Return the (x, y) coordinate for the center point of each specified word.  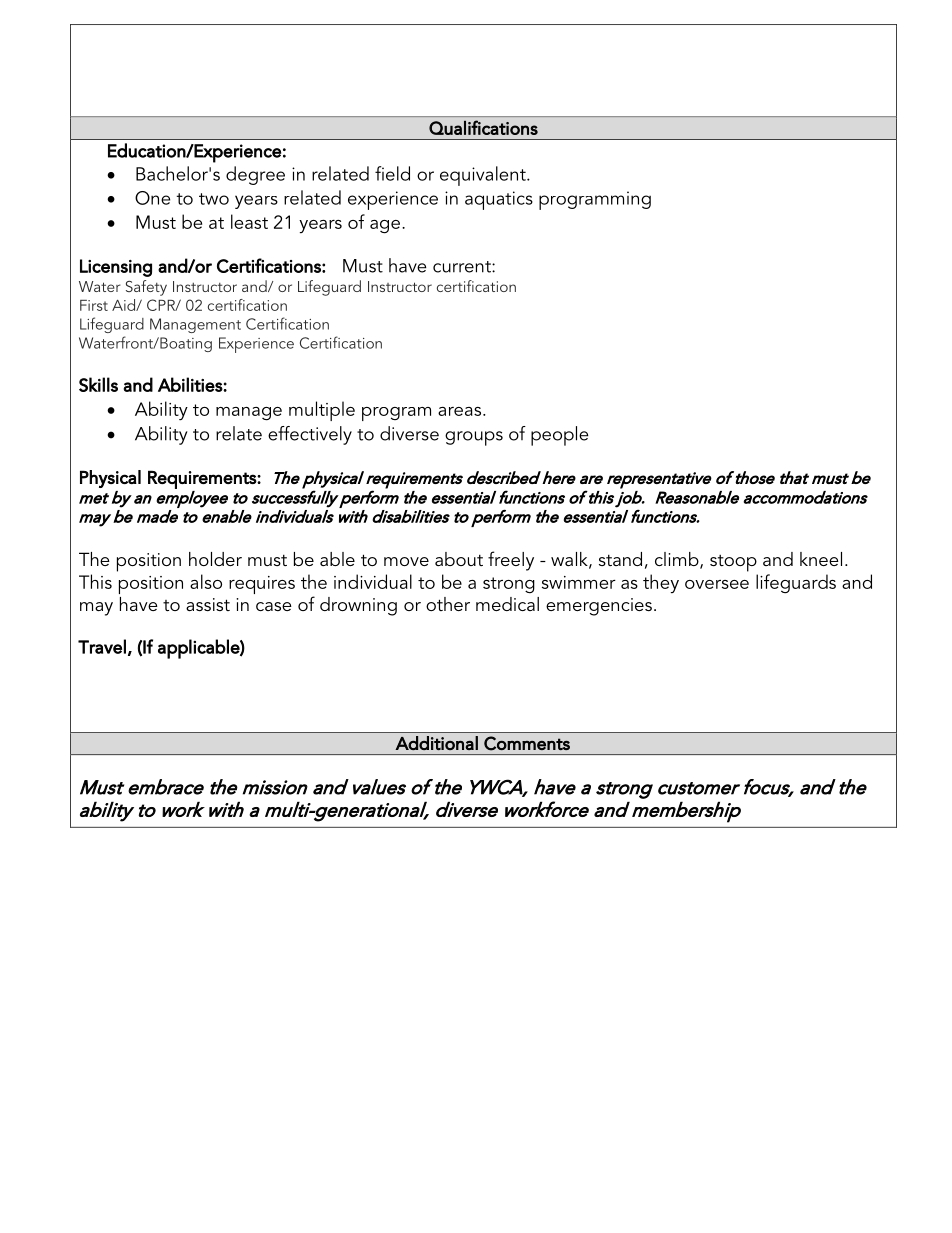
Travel (102, 646)
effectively (310, 435)
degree (255, 175)
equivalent (484, 176)
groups (474, 438)
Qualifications (483, 127)
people (560, 436)
